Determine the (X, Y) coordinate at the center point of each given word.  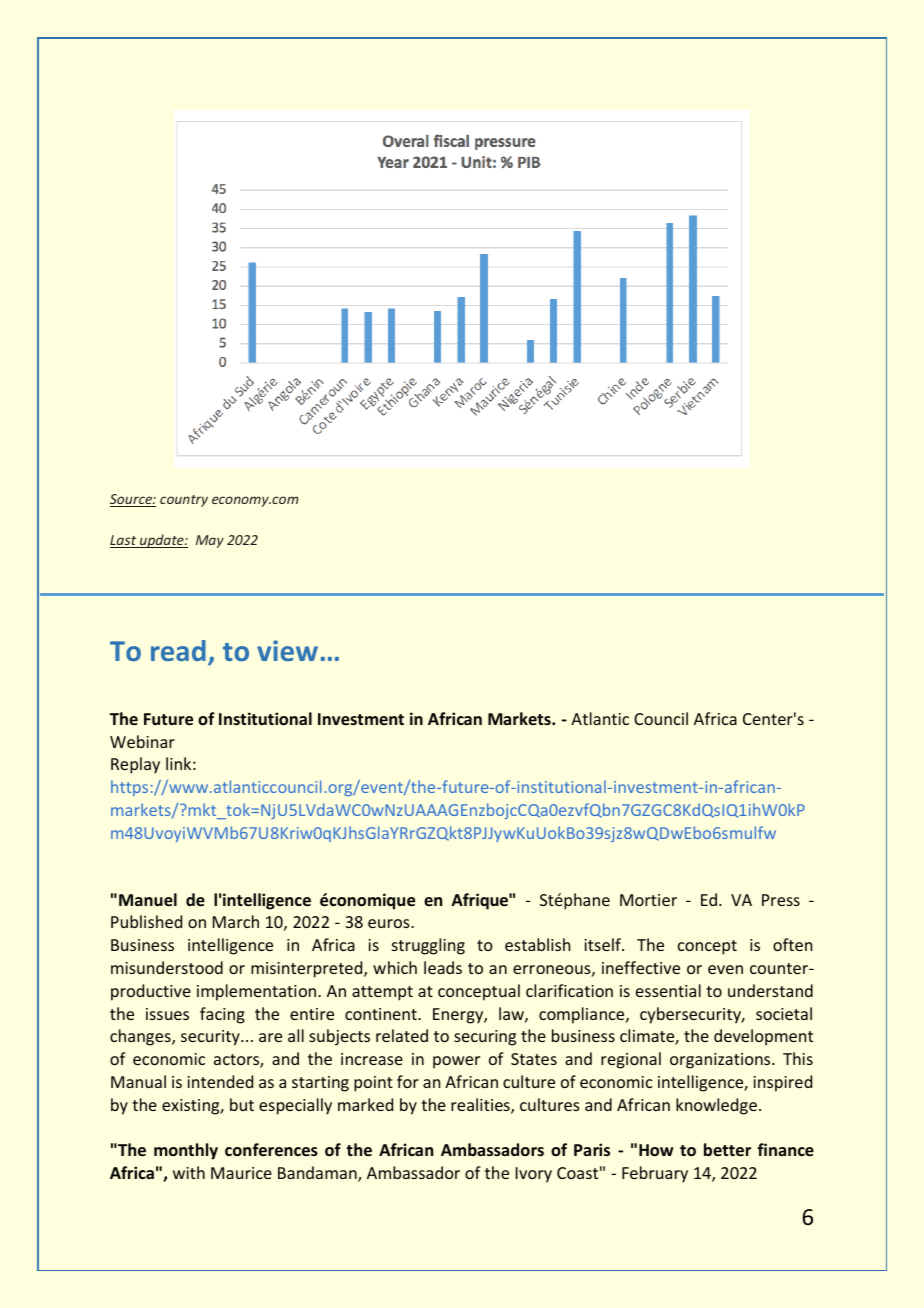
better (727, 1149)
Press (781, 900)
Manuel (148, 899)
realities (481, 1106)
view (287, 650)
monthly (186, 1151)
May (210, 541)
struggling (428, 946)
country (184, 501)
